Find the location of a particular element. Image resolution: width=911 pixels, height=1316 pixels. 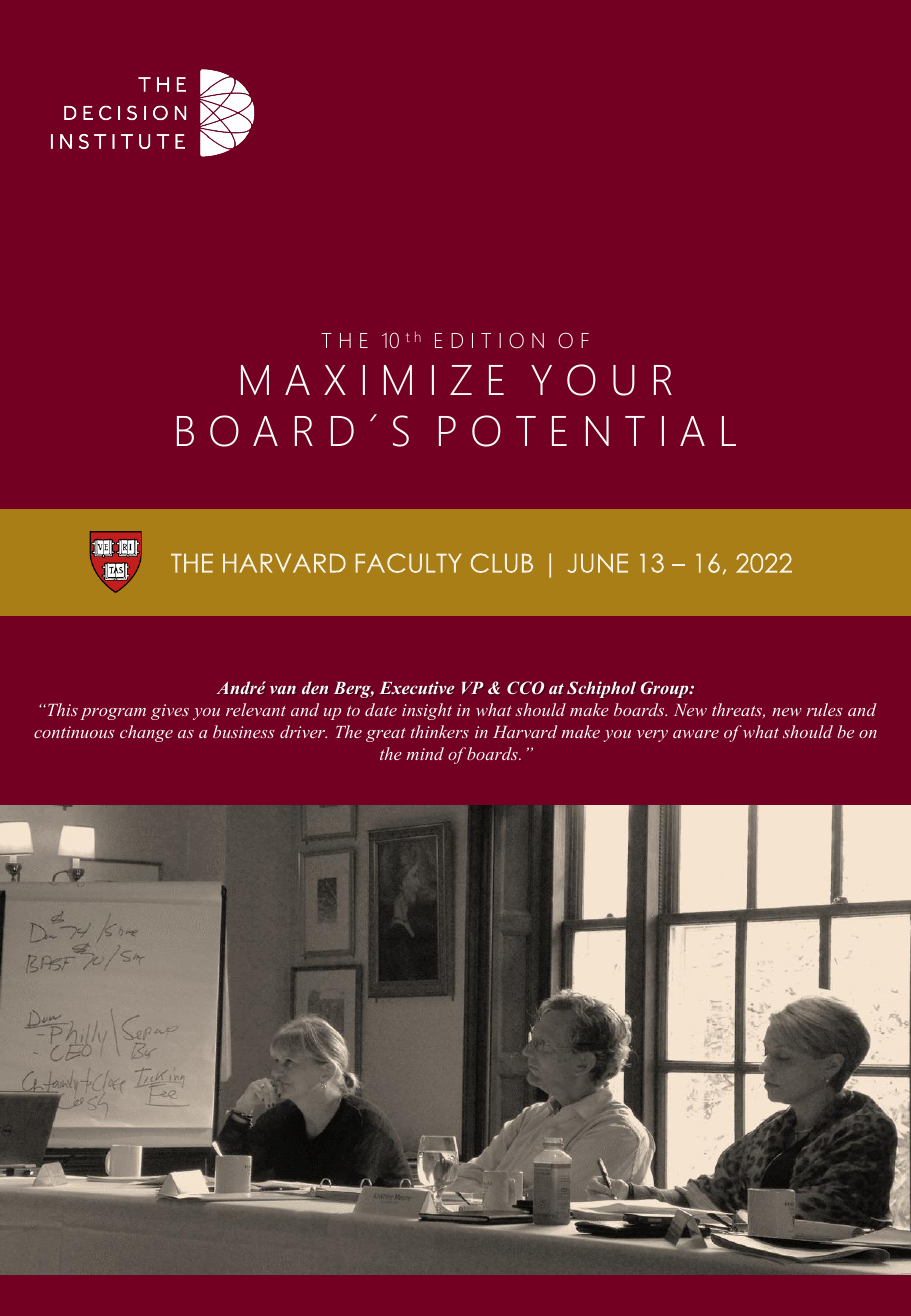

aware is located at coordinates (696, 734).
